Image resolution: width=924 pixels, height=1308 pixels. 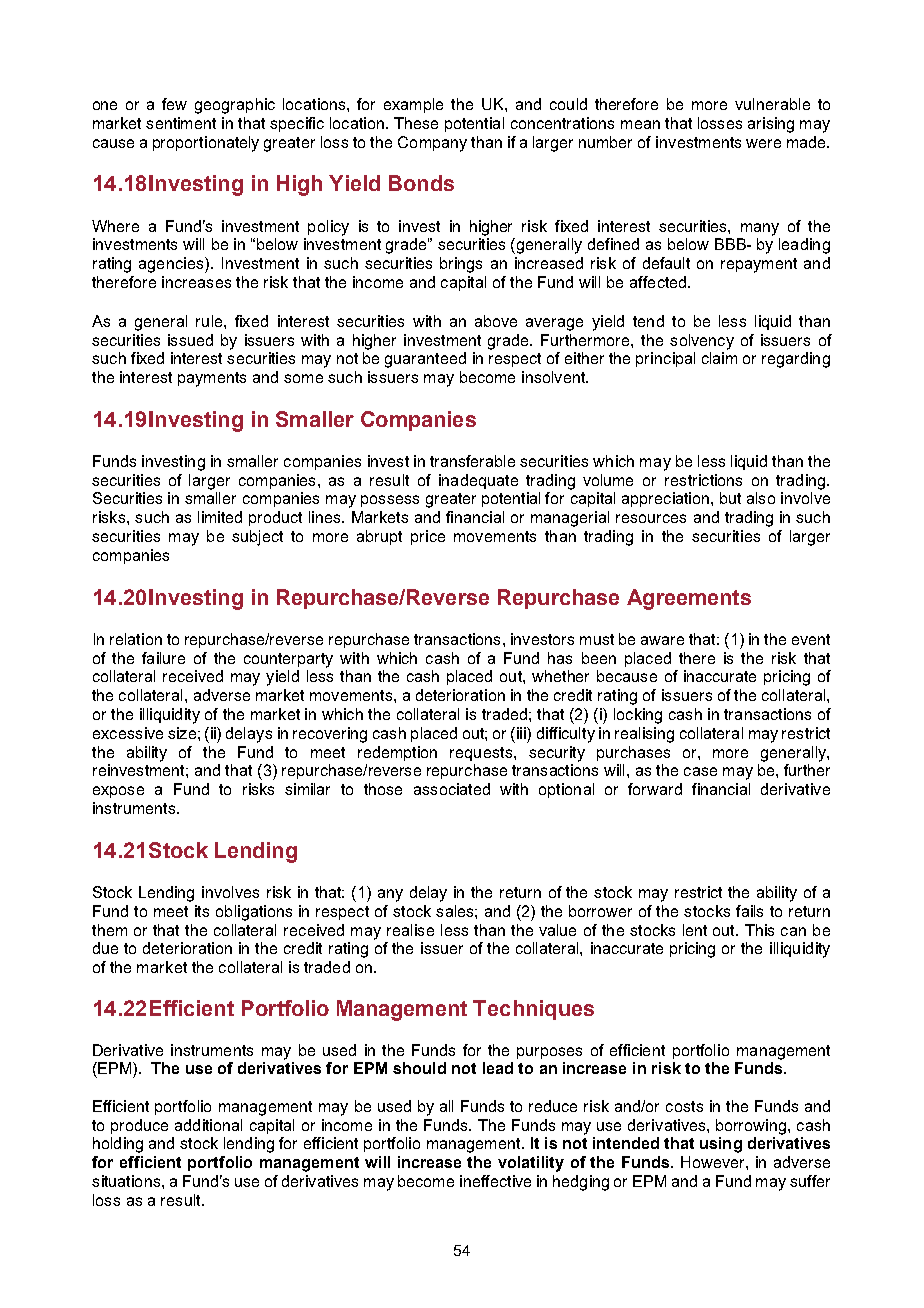 What do you see at coordinates (212, 379) in the screenshot?
I see `payments` at bounding box center [212, 379].
